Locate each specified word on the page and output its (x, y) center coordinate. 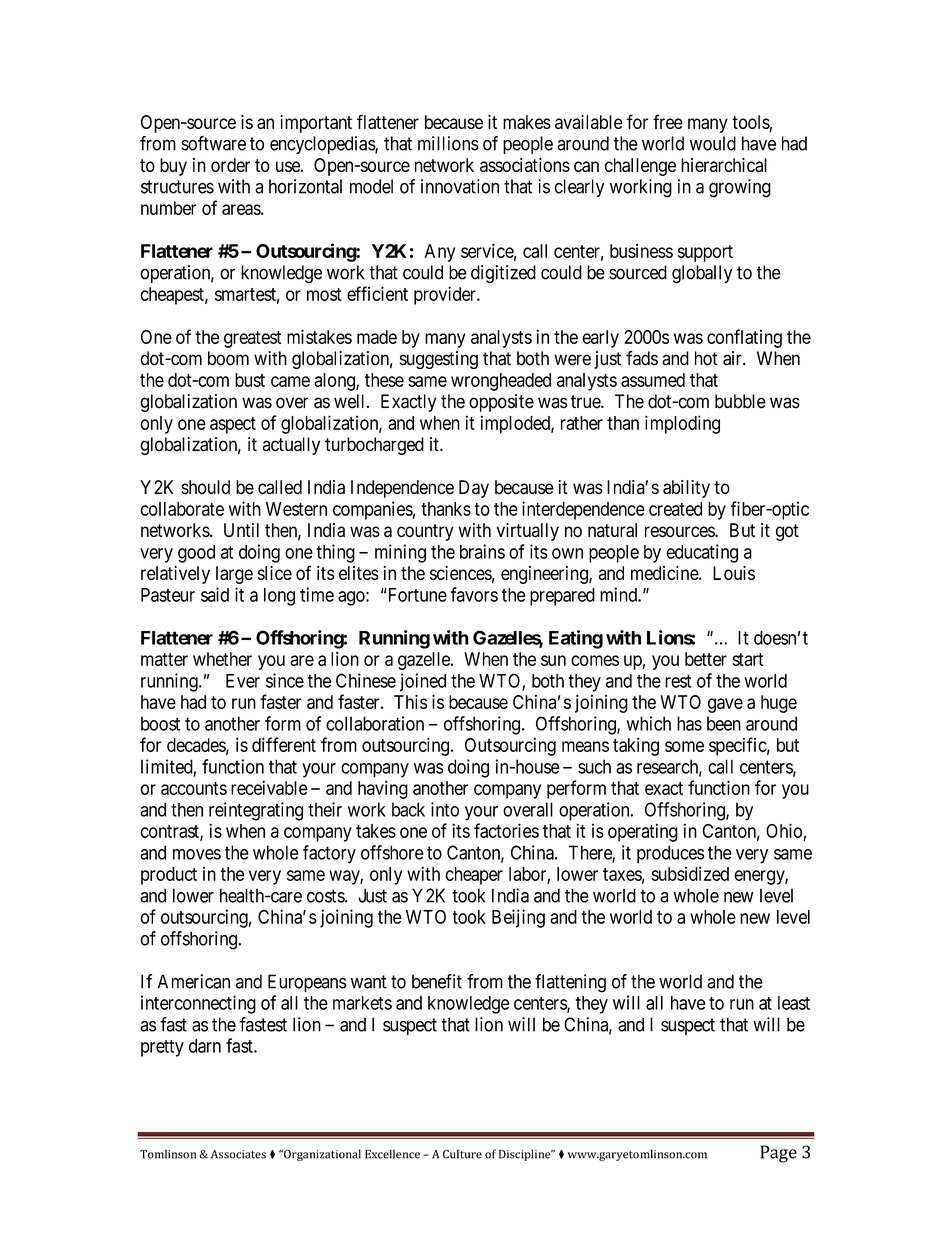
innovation (460, 186)
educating (702, 553)
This (410, 702)
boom (228, 358)
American (194, 981)
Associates (238, 1154)
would (713, 143)
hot (706, 358)
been (724, 723)
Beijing (518, 918)
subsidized (690, 873)
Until (241, 530)
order (230, 165)
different (284, 744)
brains (482, 551)
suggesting (439, 360)
